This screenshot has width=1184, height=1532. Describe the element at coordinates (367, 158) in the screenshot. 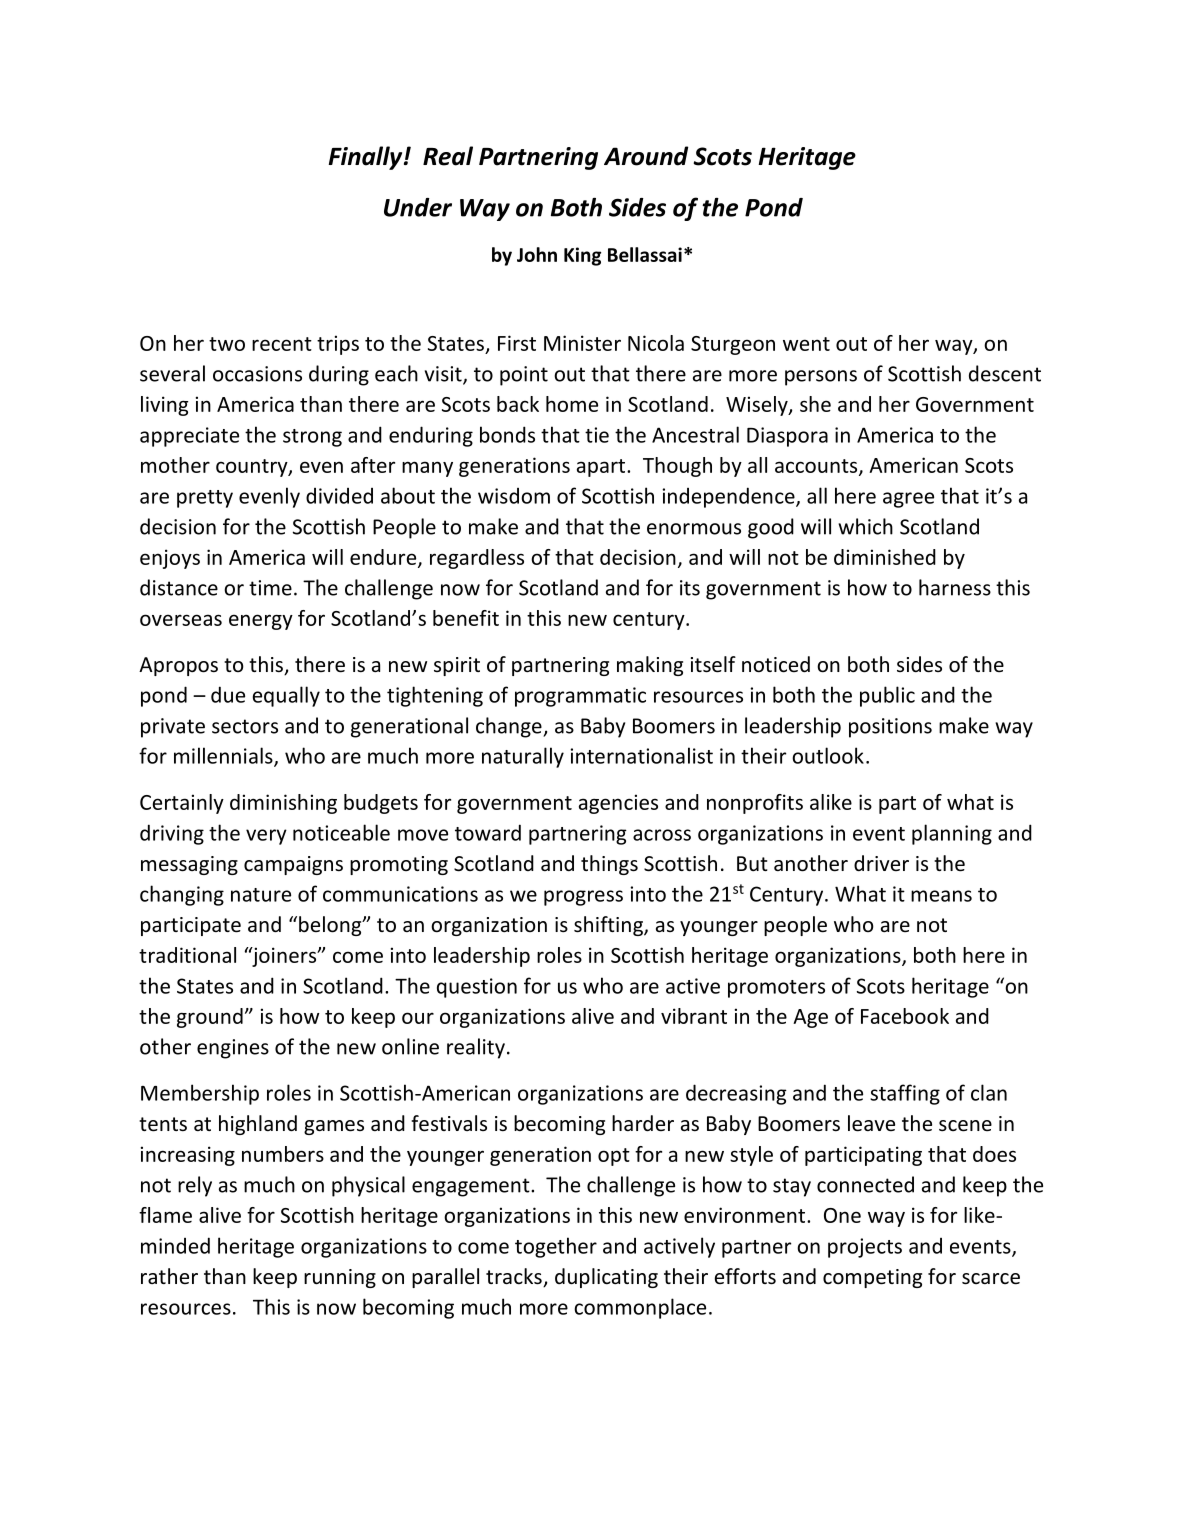

I see `Finally` at that location.
